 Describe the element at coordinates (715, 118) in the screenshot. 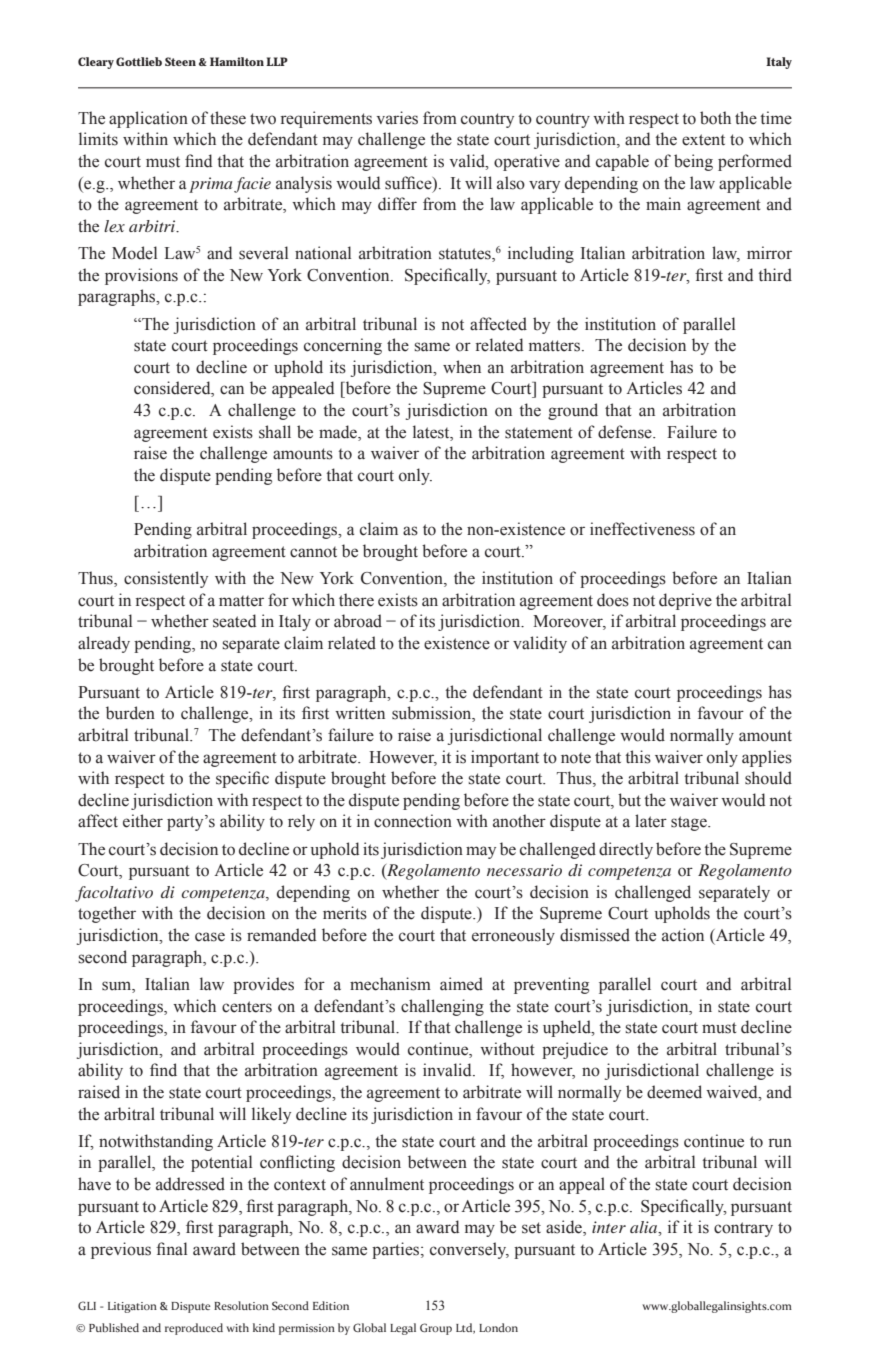

I see `both` at that location.
